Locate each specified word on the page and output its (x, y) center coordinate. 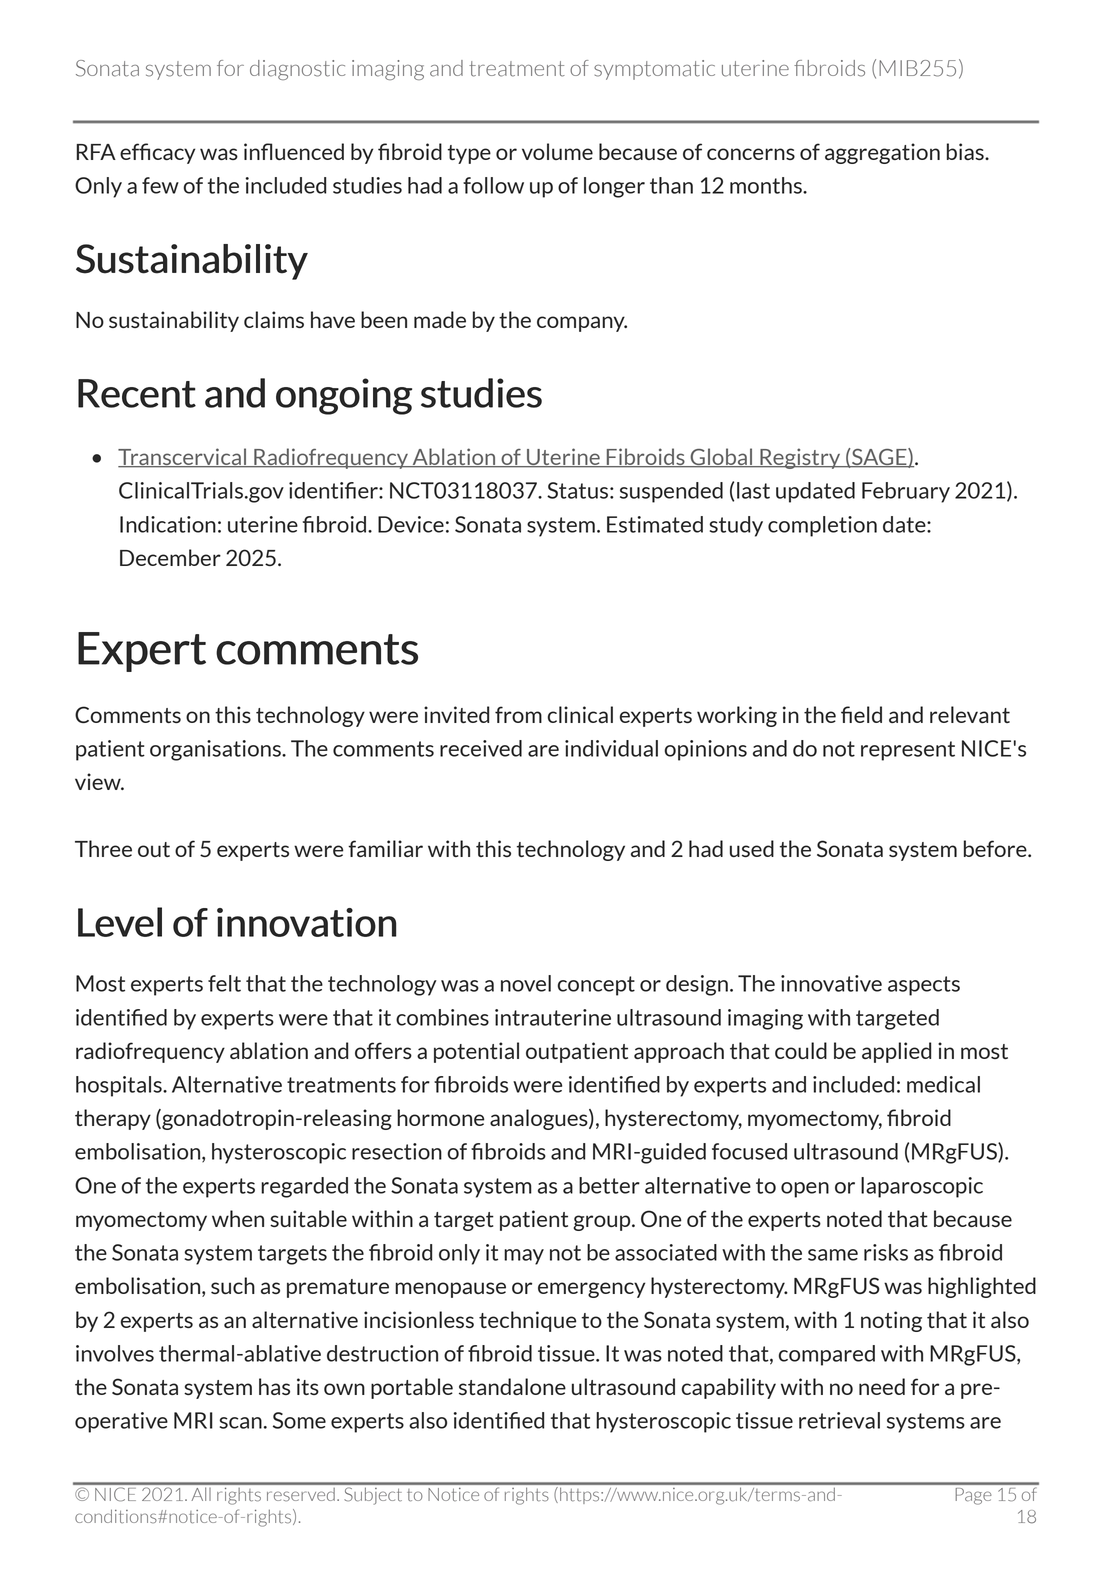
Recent (137, 393)
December (170, 557)
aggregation (882, 153)
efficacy (157, 153)
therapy (113, 1119)
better (609, 1185)
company (582, 324)
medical (943, 1084)
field (861, 714)
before (996, 848)
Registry (800, 458)
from (518, 714)
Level (120, 922)
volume (557, 151)
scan (241, 1423)
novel (526, 983)
